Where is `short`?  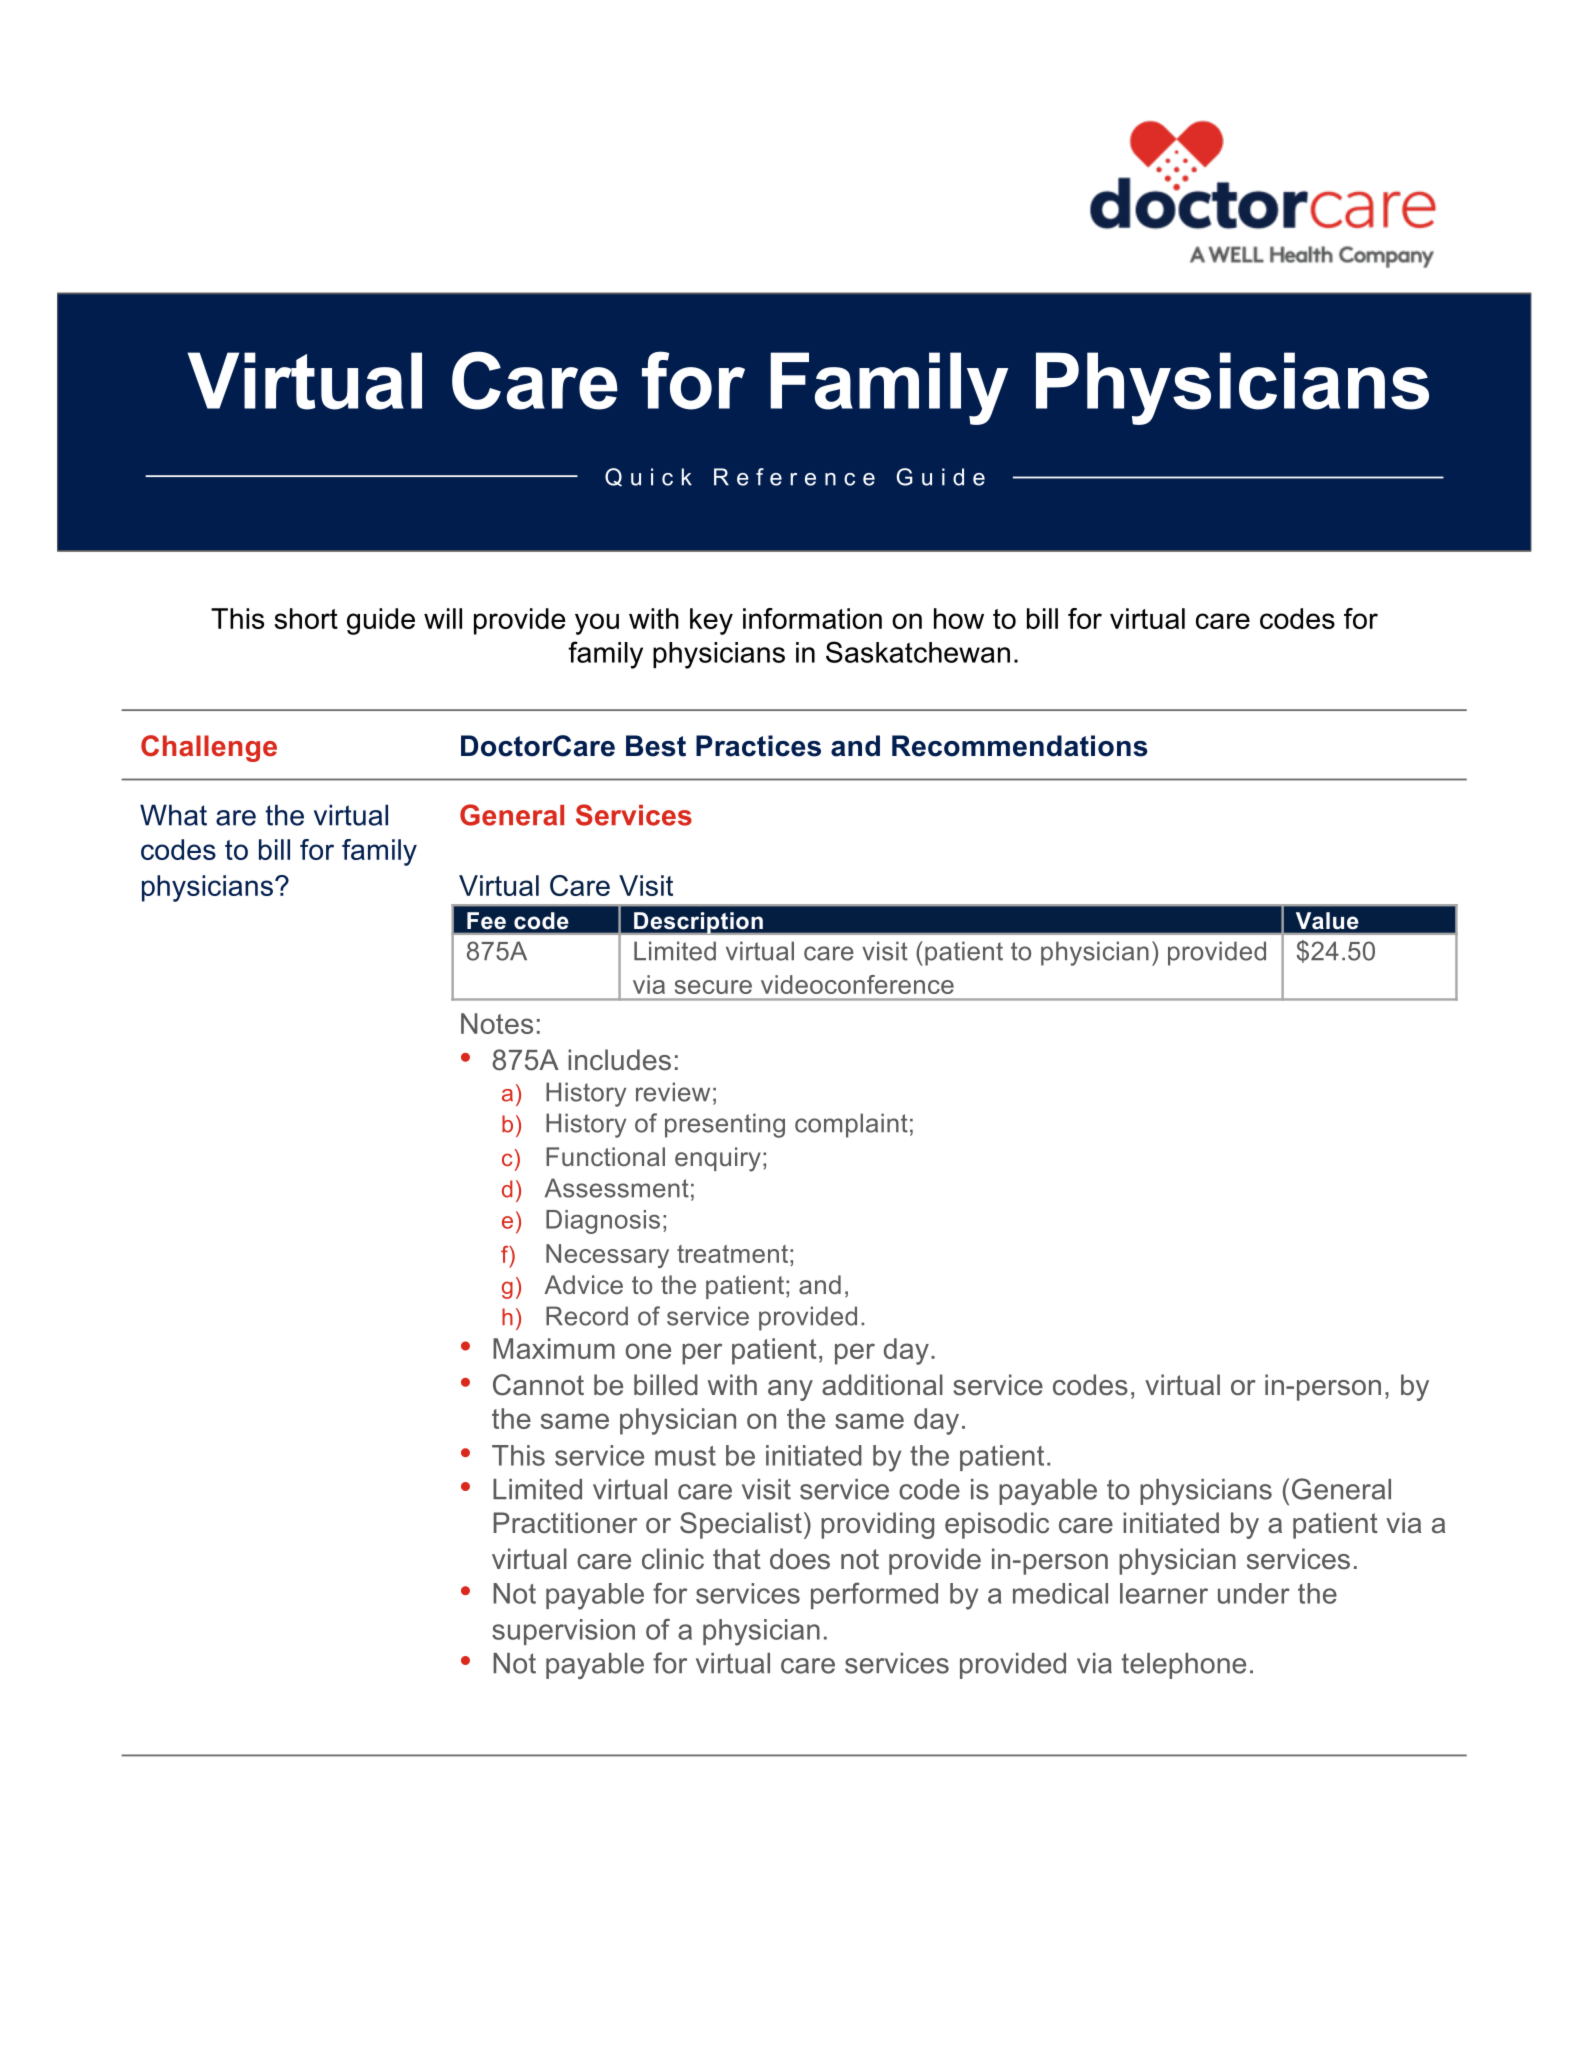 short is located at coordinates (306, 618).
